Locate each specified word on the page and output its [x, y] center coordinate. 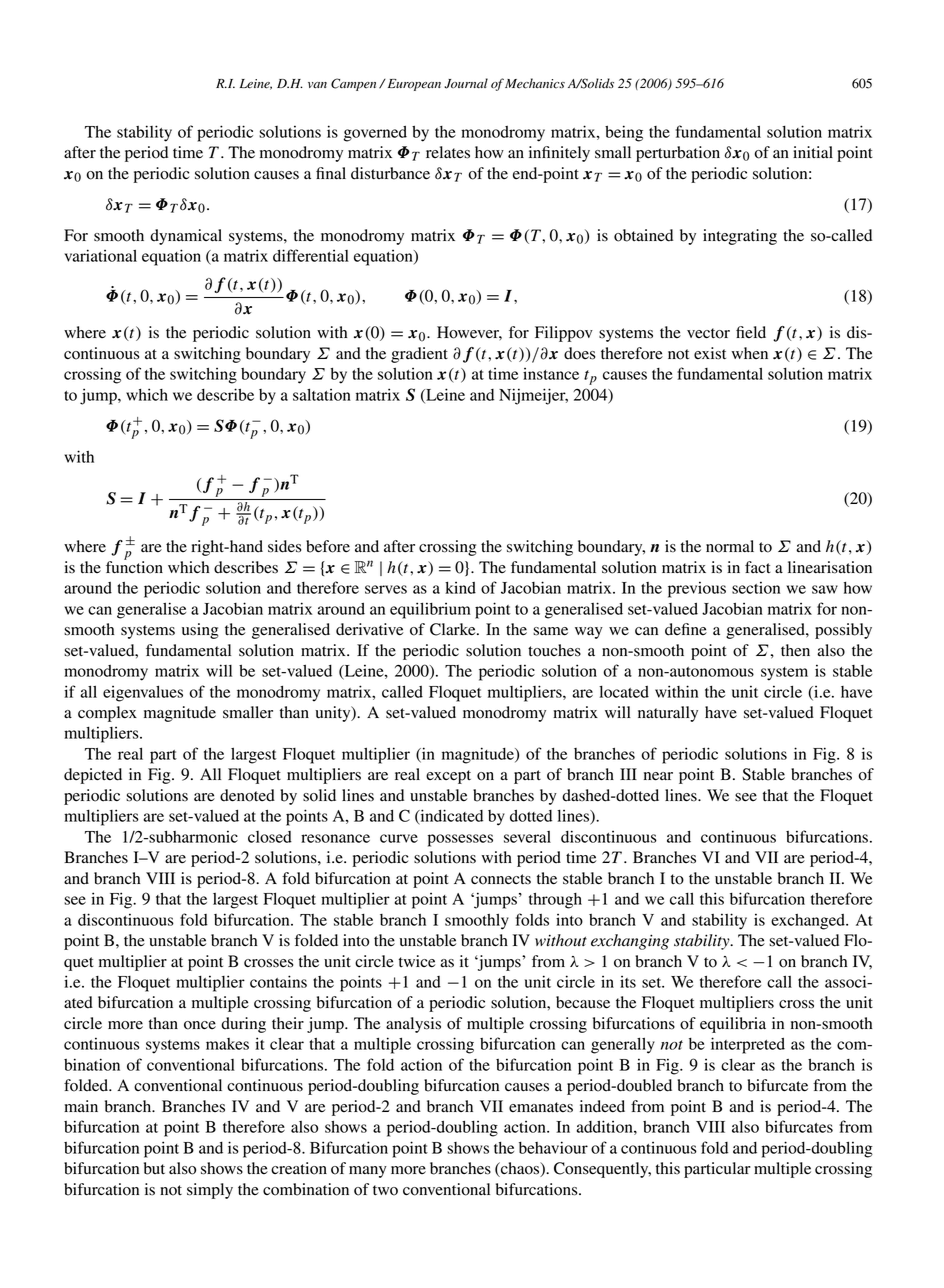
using [200, 631]
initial [813, 152]
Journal [466, 83]
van [317, 85]
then [795, 650]
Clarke [454, 629]
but [154, 1168]
